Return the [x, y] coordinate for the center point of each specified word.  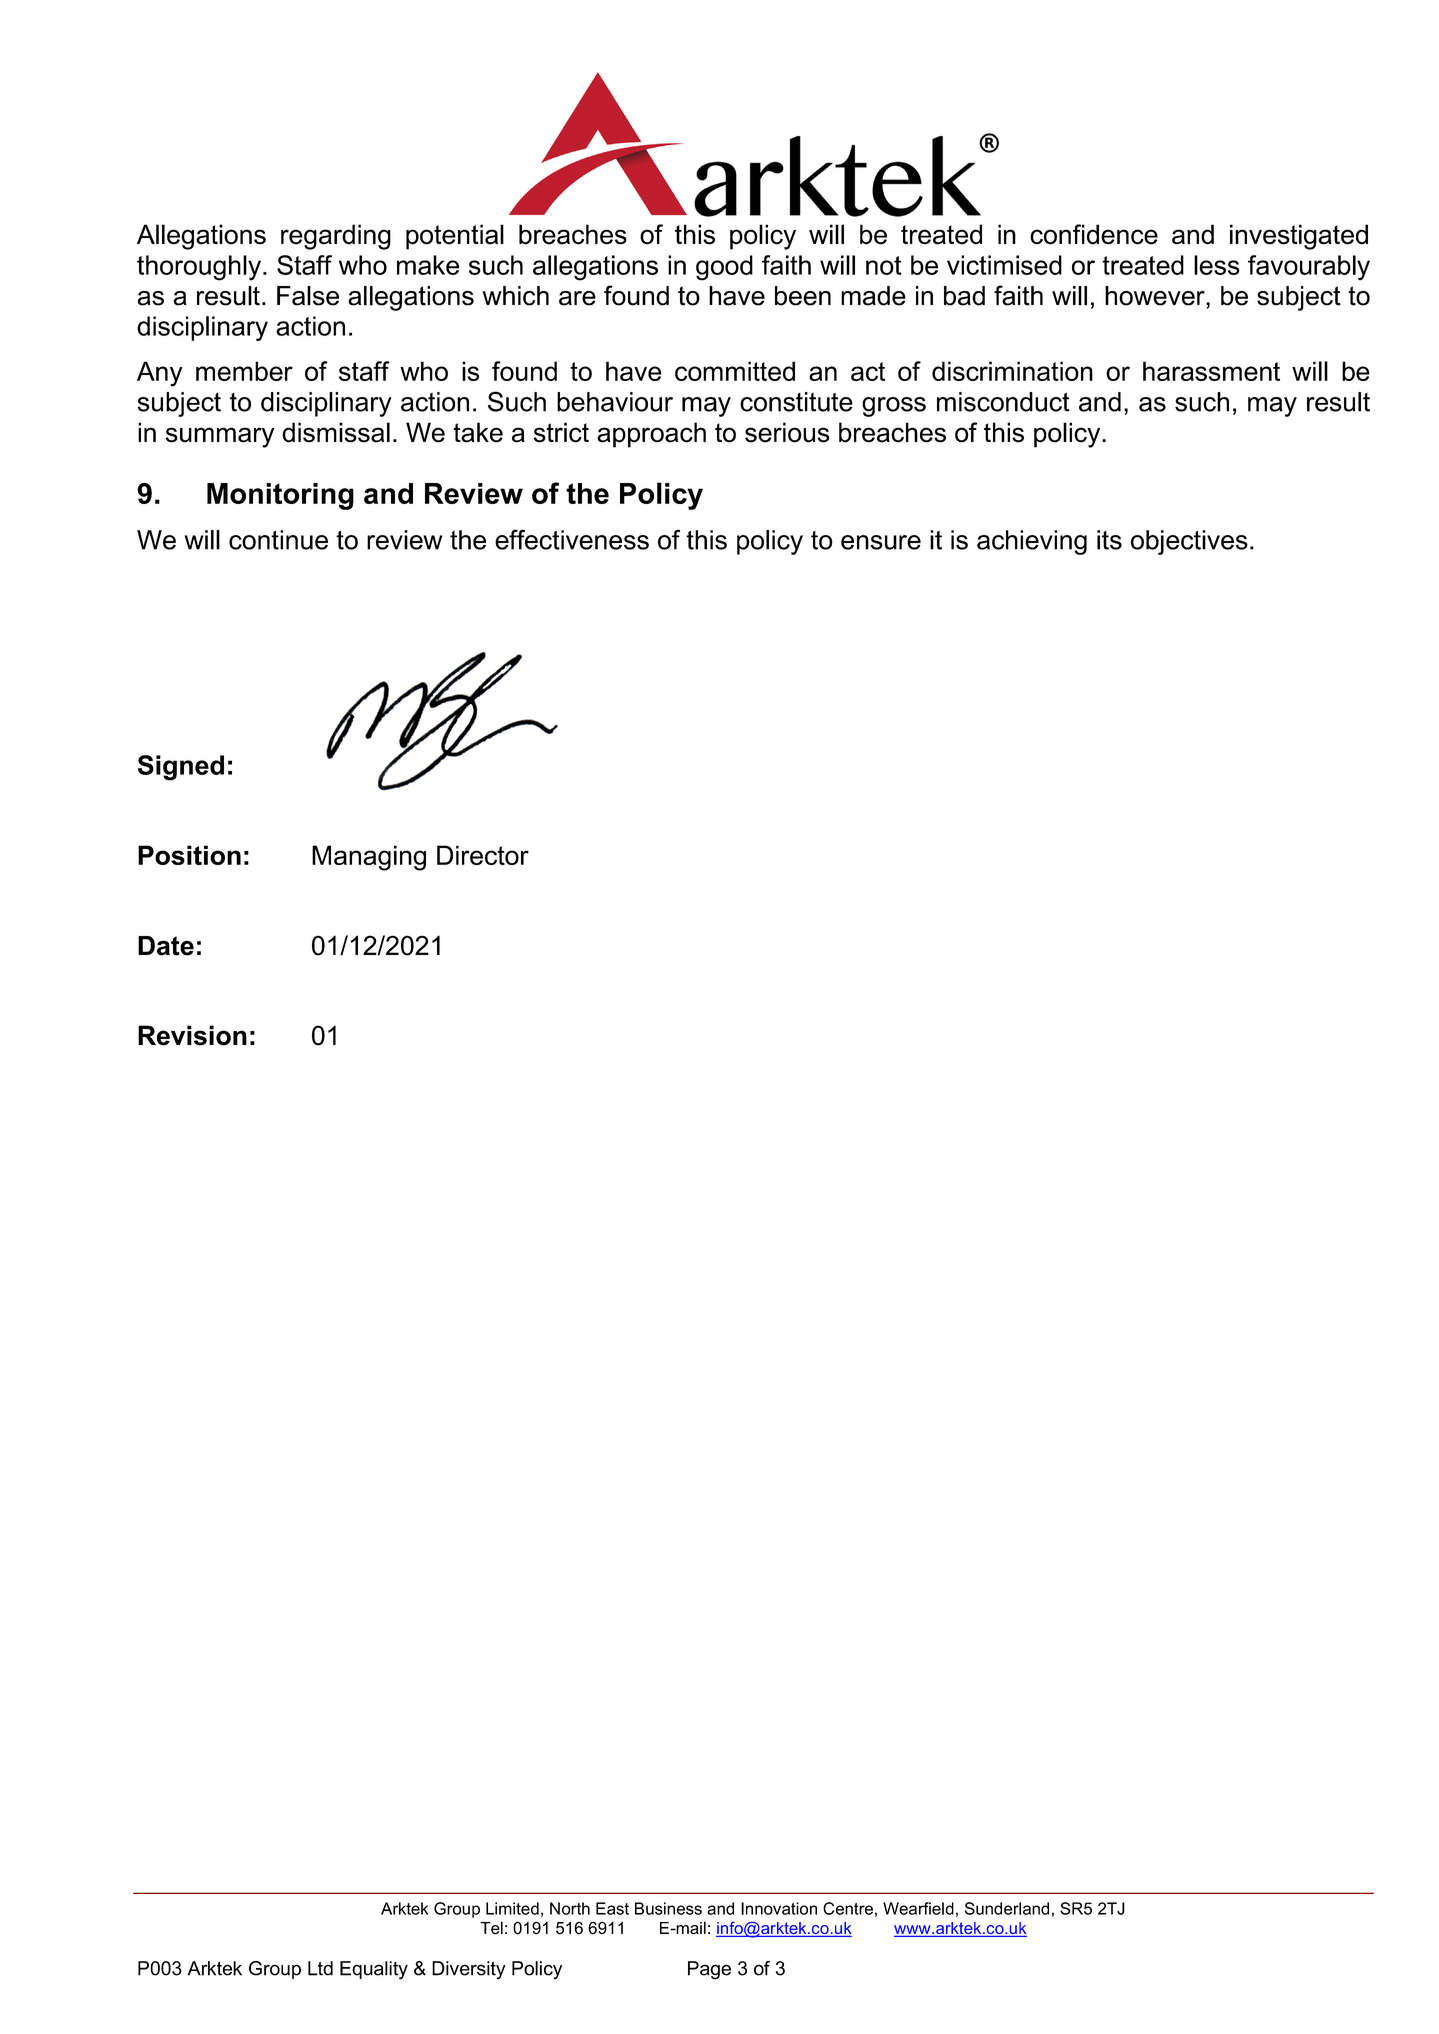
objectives [1189, 542]
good [724, 268]
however [1156, 296]
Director [483, 855]
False [308, 296]
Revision [192, 1035]
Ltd [320, 1968]
